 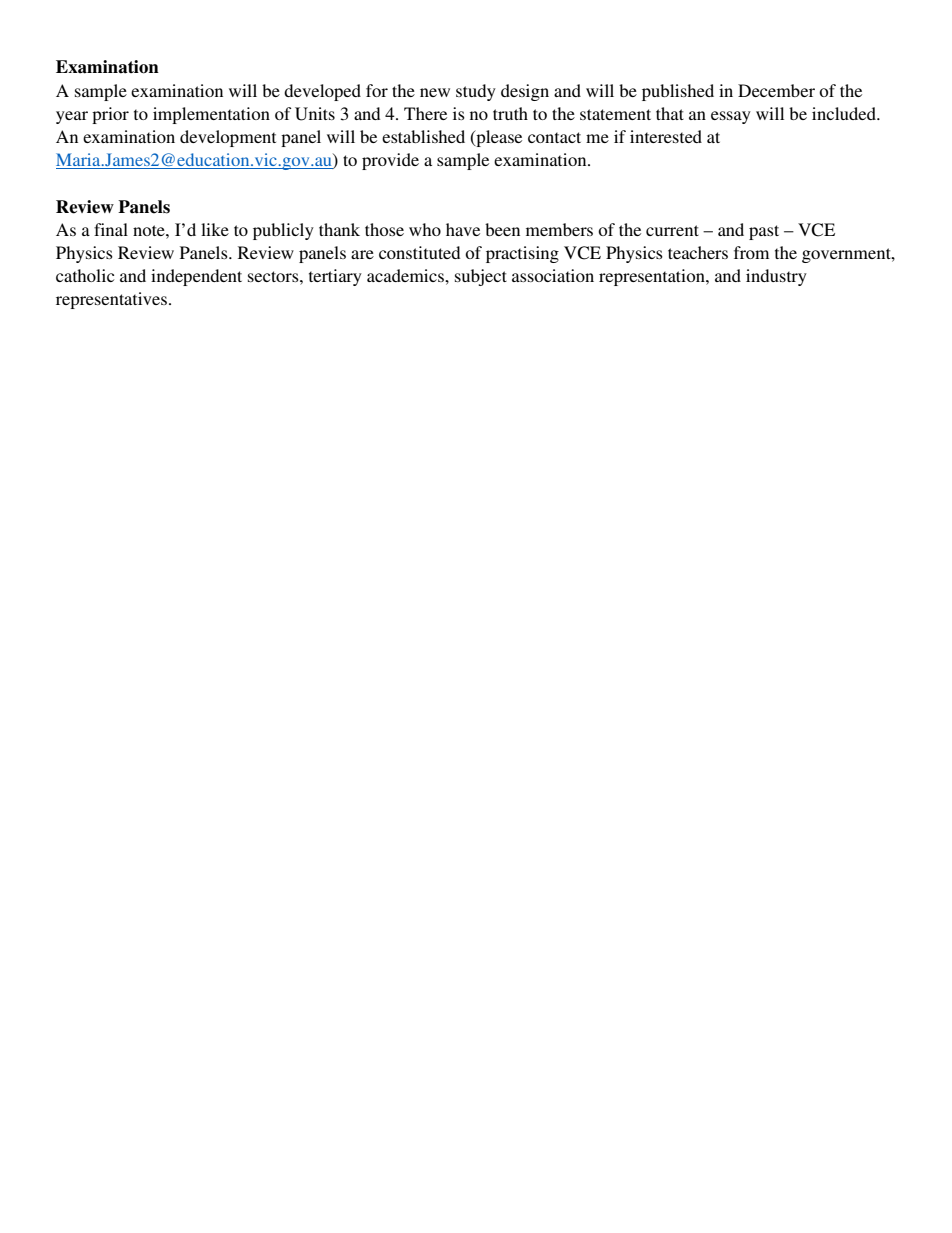 I want to click on established, so click(x=423, y=136).
